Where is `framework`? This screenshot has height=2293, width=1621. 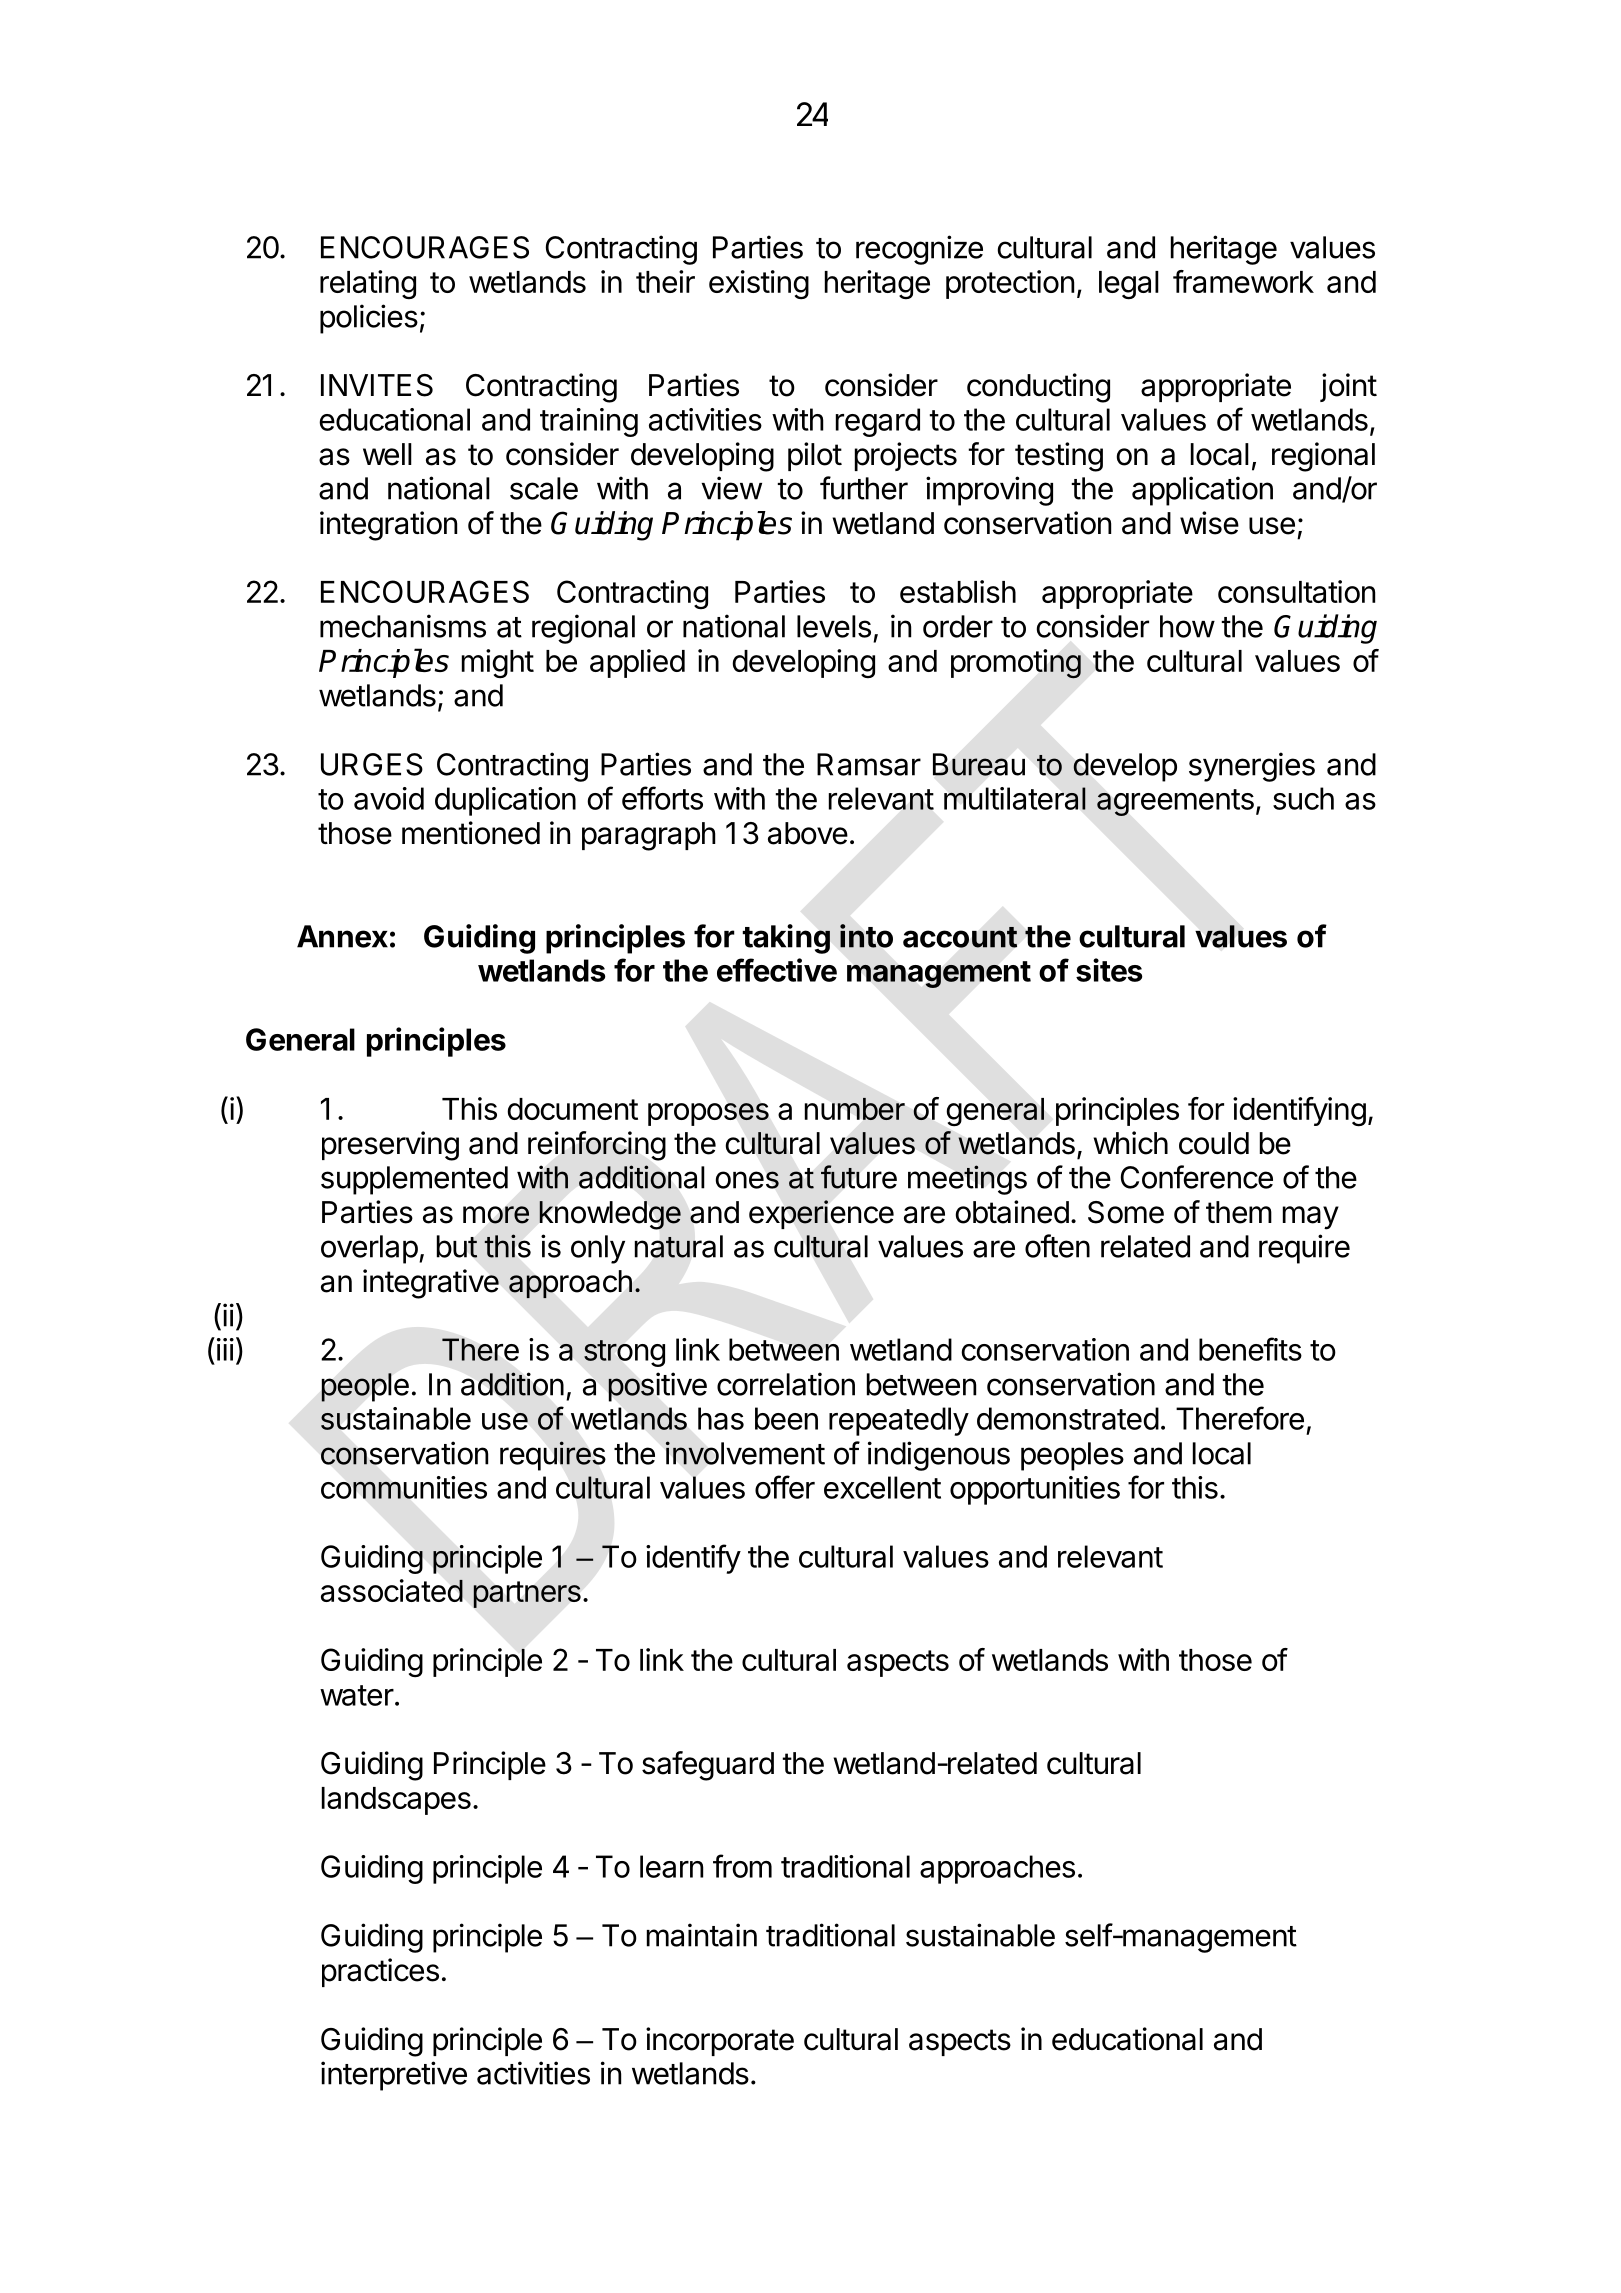
framework is located at coordinates (1243, 281).
